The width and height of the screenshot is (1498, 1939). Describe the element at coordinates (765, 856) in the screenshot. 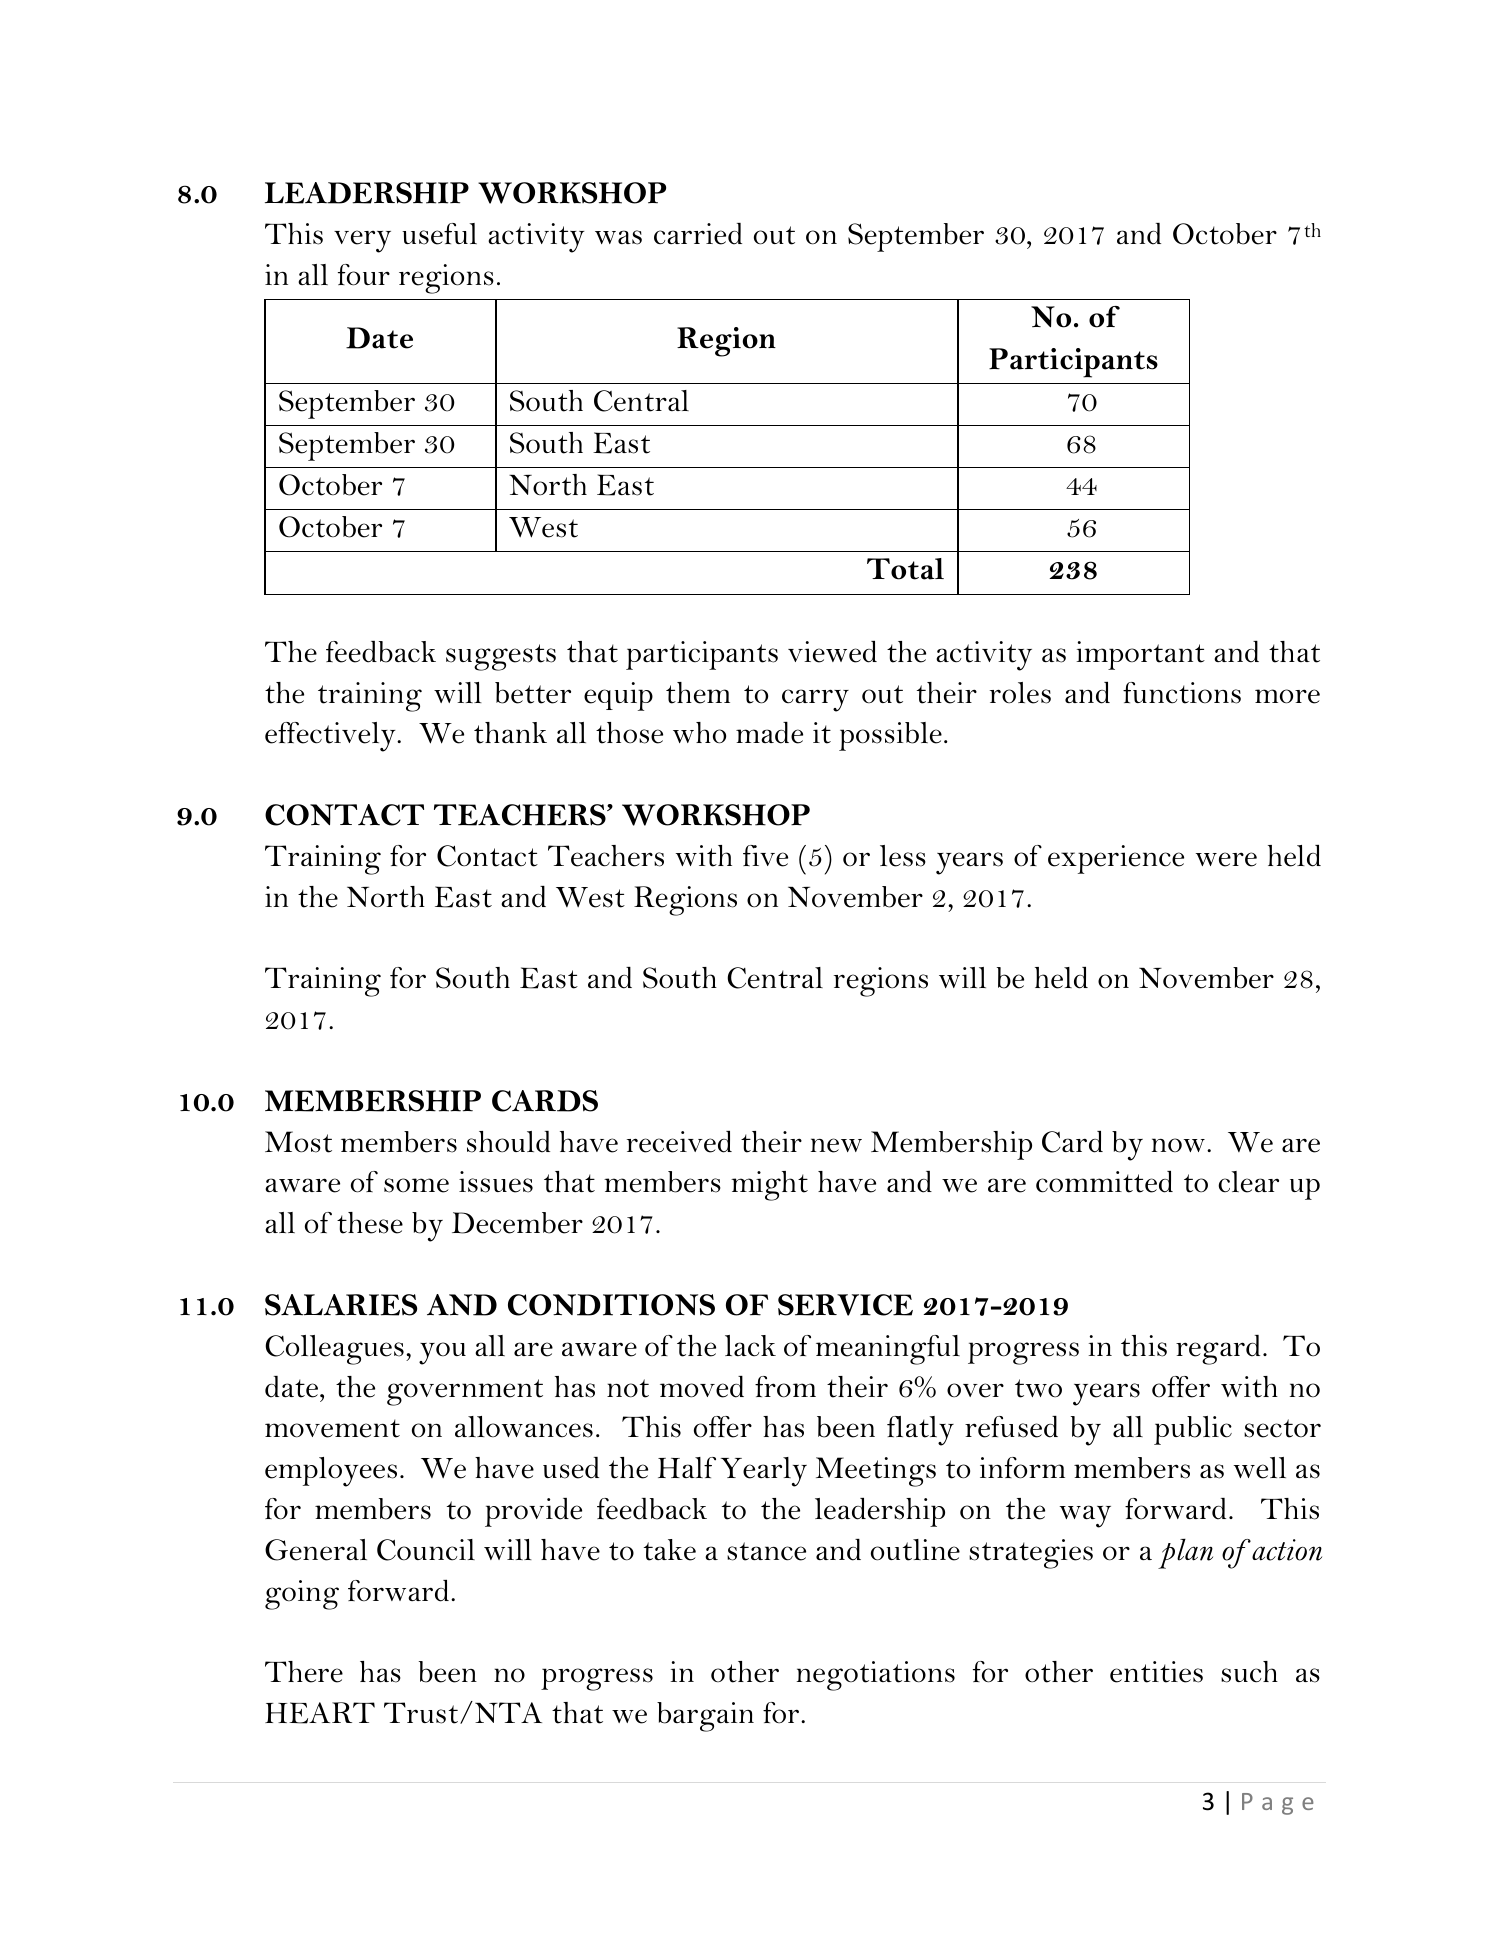

I see `five` at that location.
